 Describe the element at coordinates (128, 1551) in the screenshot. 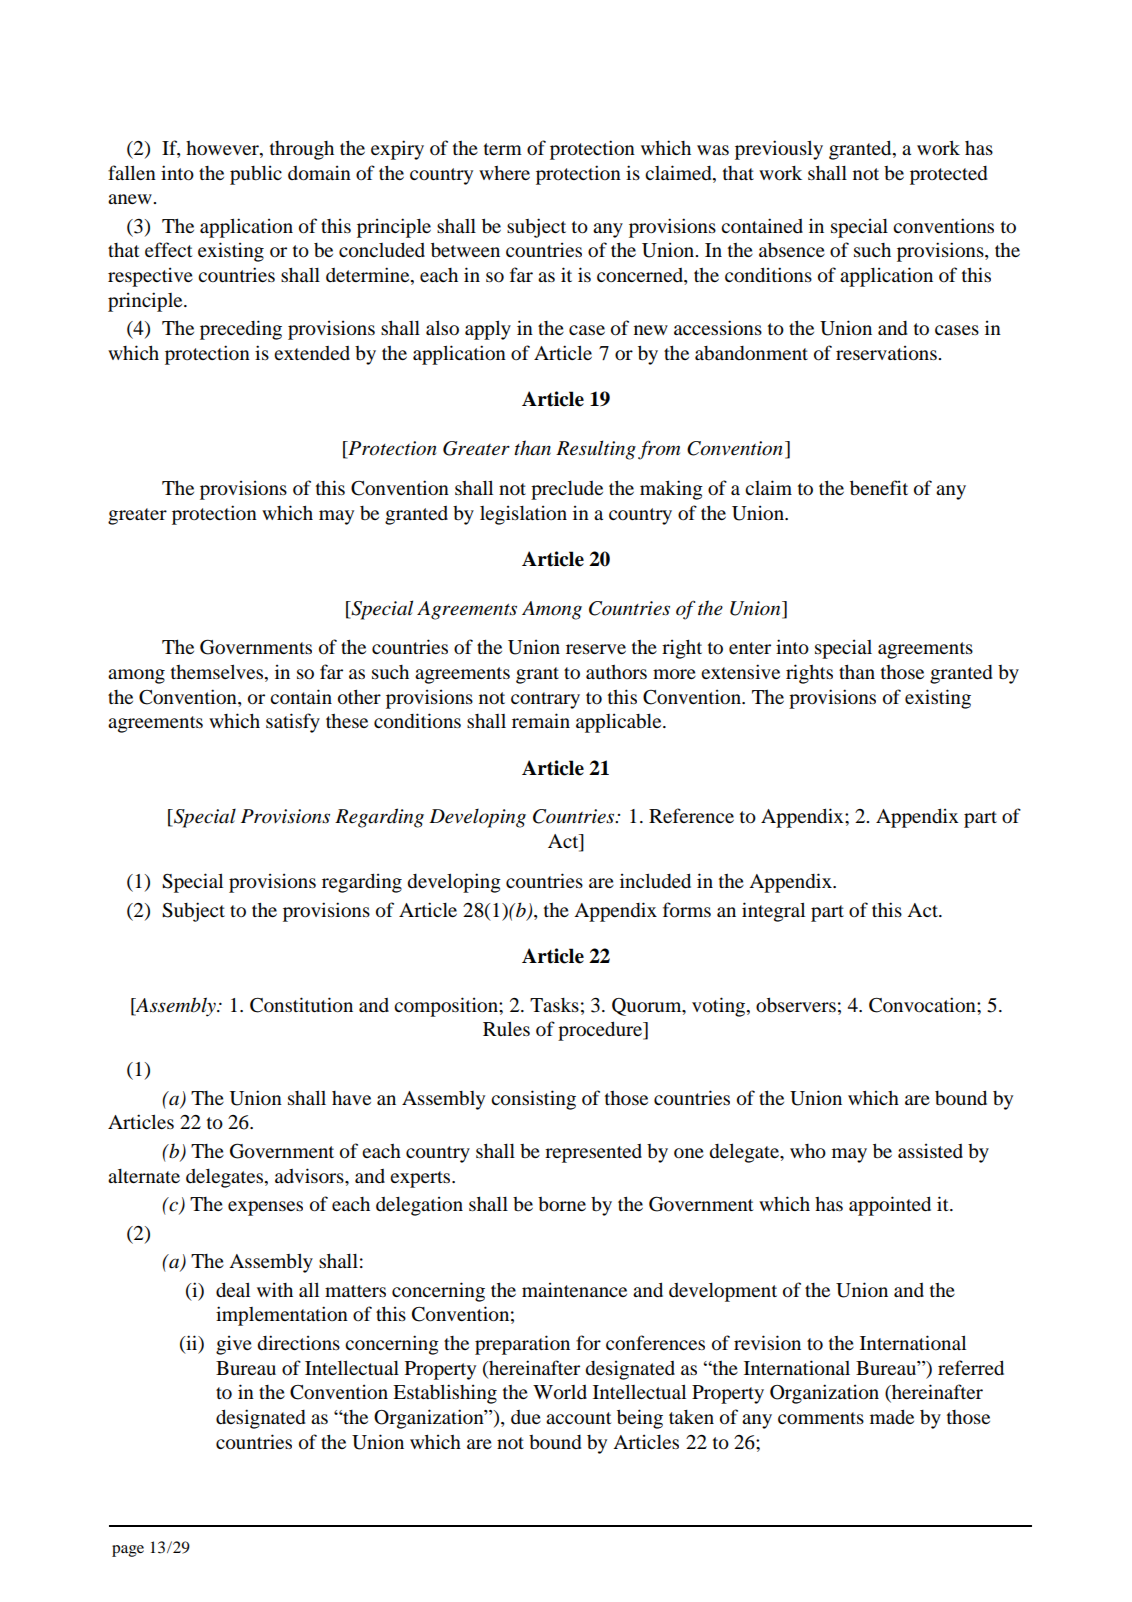

I see `page` at that location.
